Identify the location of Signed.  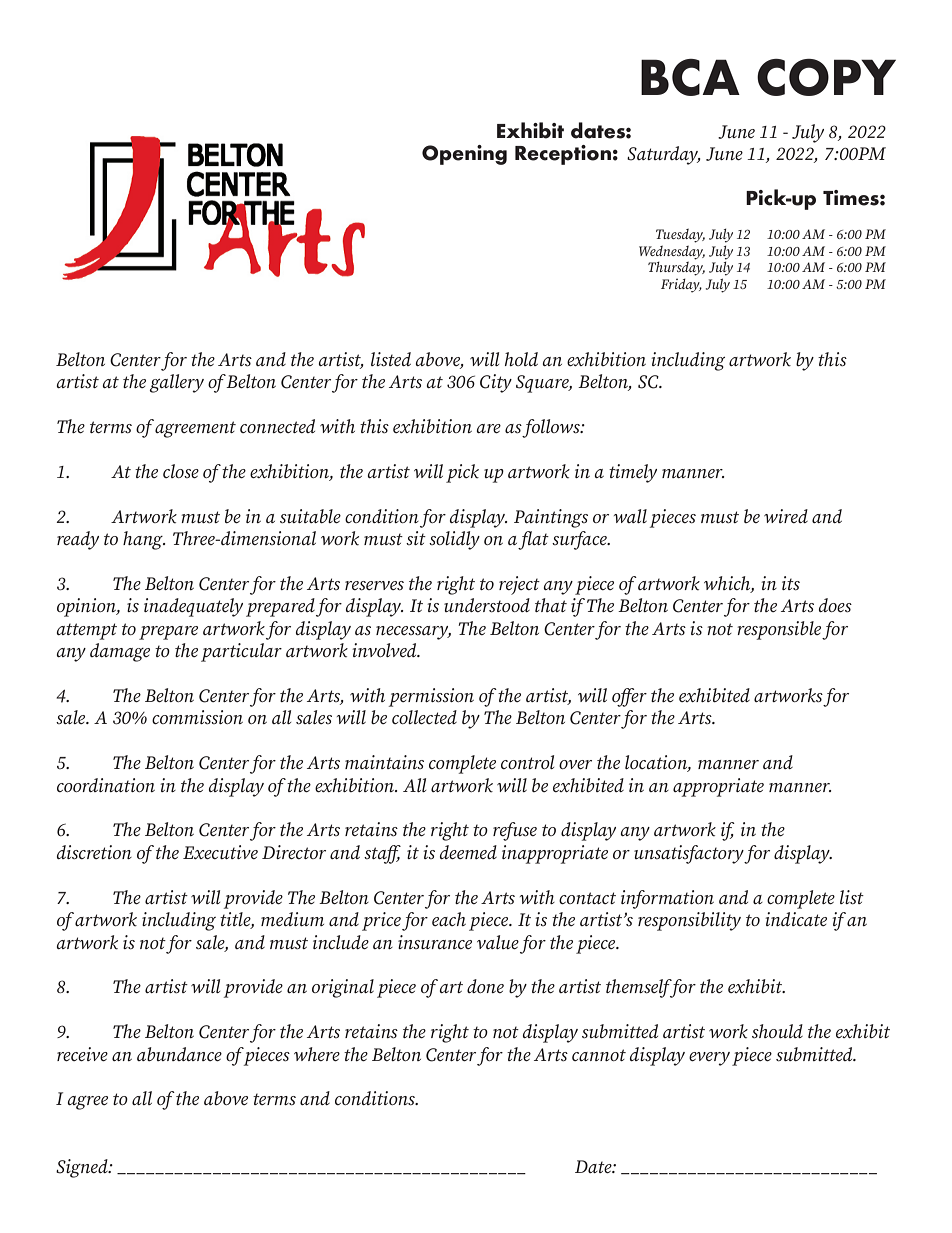
(83, 1168).
